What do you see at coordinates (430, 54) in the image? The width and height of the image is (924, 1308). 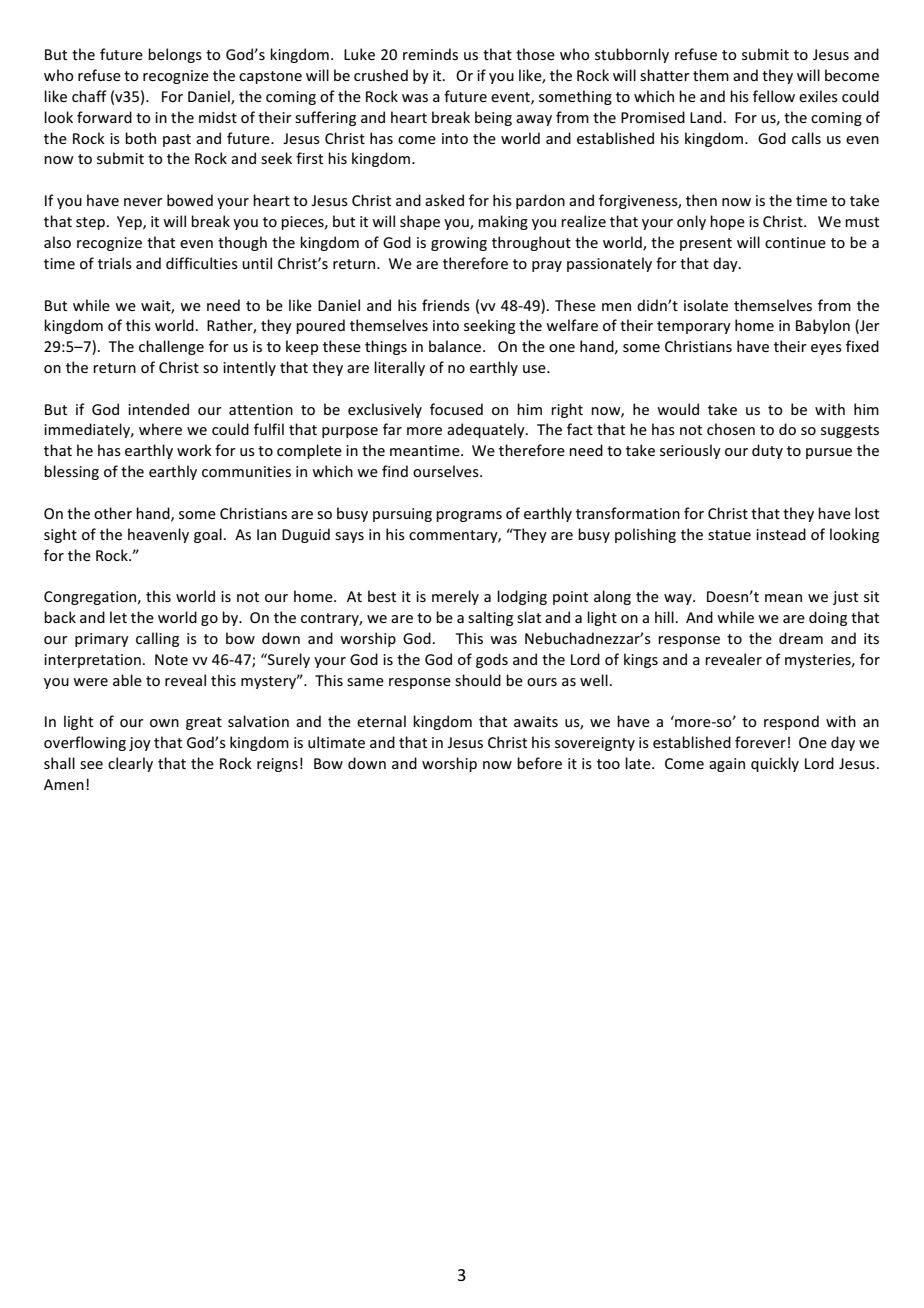 I see `reminds` at bounding box center [430, 54].
